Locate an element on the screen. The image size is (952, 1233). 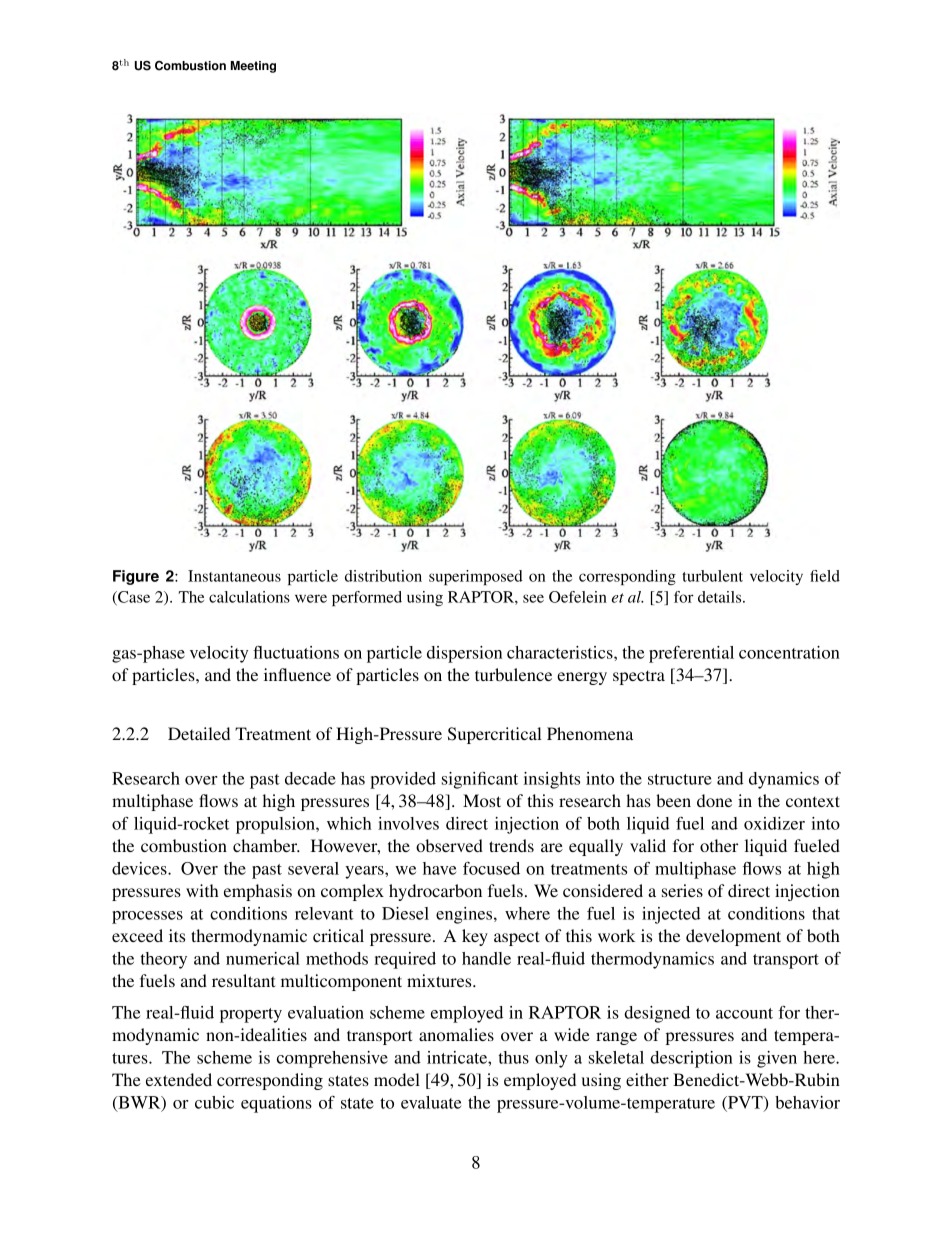
Meeting is located at coordinates (253, 67).
